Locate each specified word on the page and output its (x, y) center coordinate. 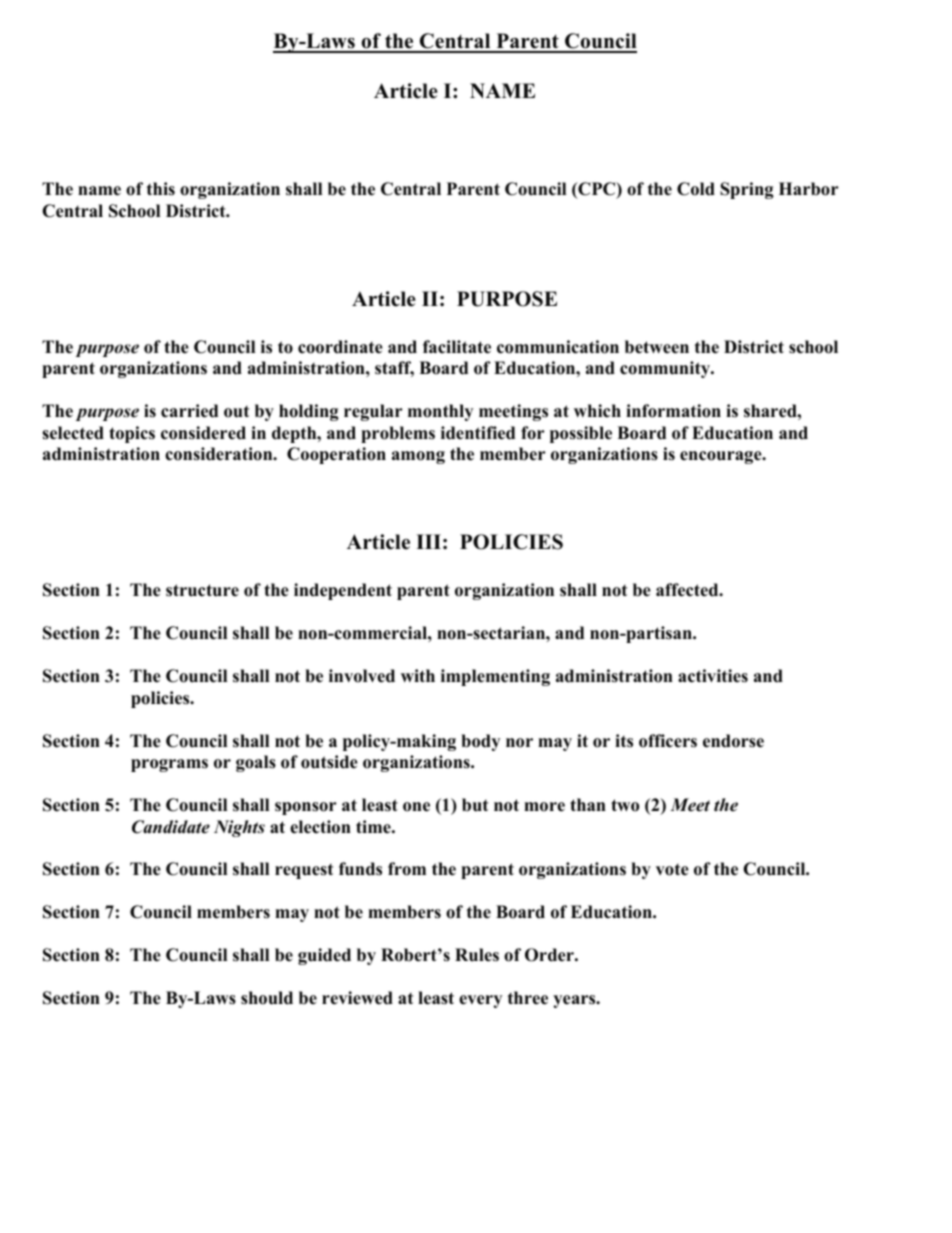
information (673, 411)
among (418, 457)
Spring (747, 190)
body (480, 742)
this (161, 189)
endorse (733, 741)
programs (169, 765)
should (267, 998)
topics (132, 434)
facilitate (457, 347)
